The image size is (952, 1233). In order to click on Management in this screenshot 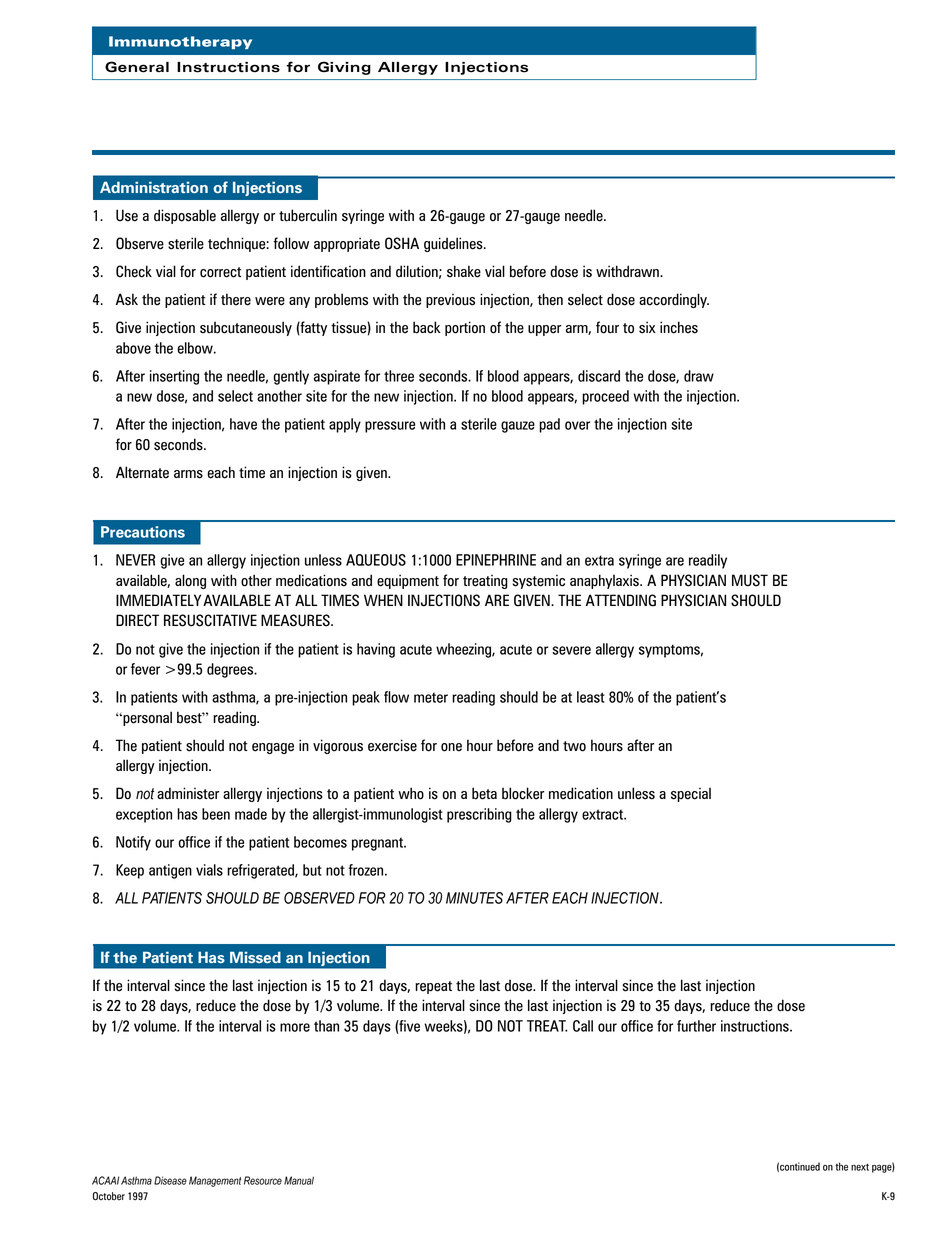, I will do `click(215, 1181)`.
